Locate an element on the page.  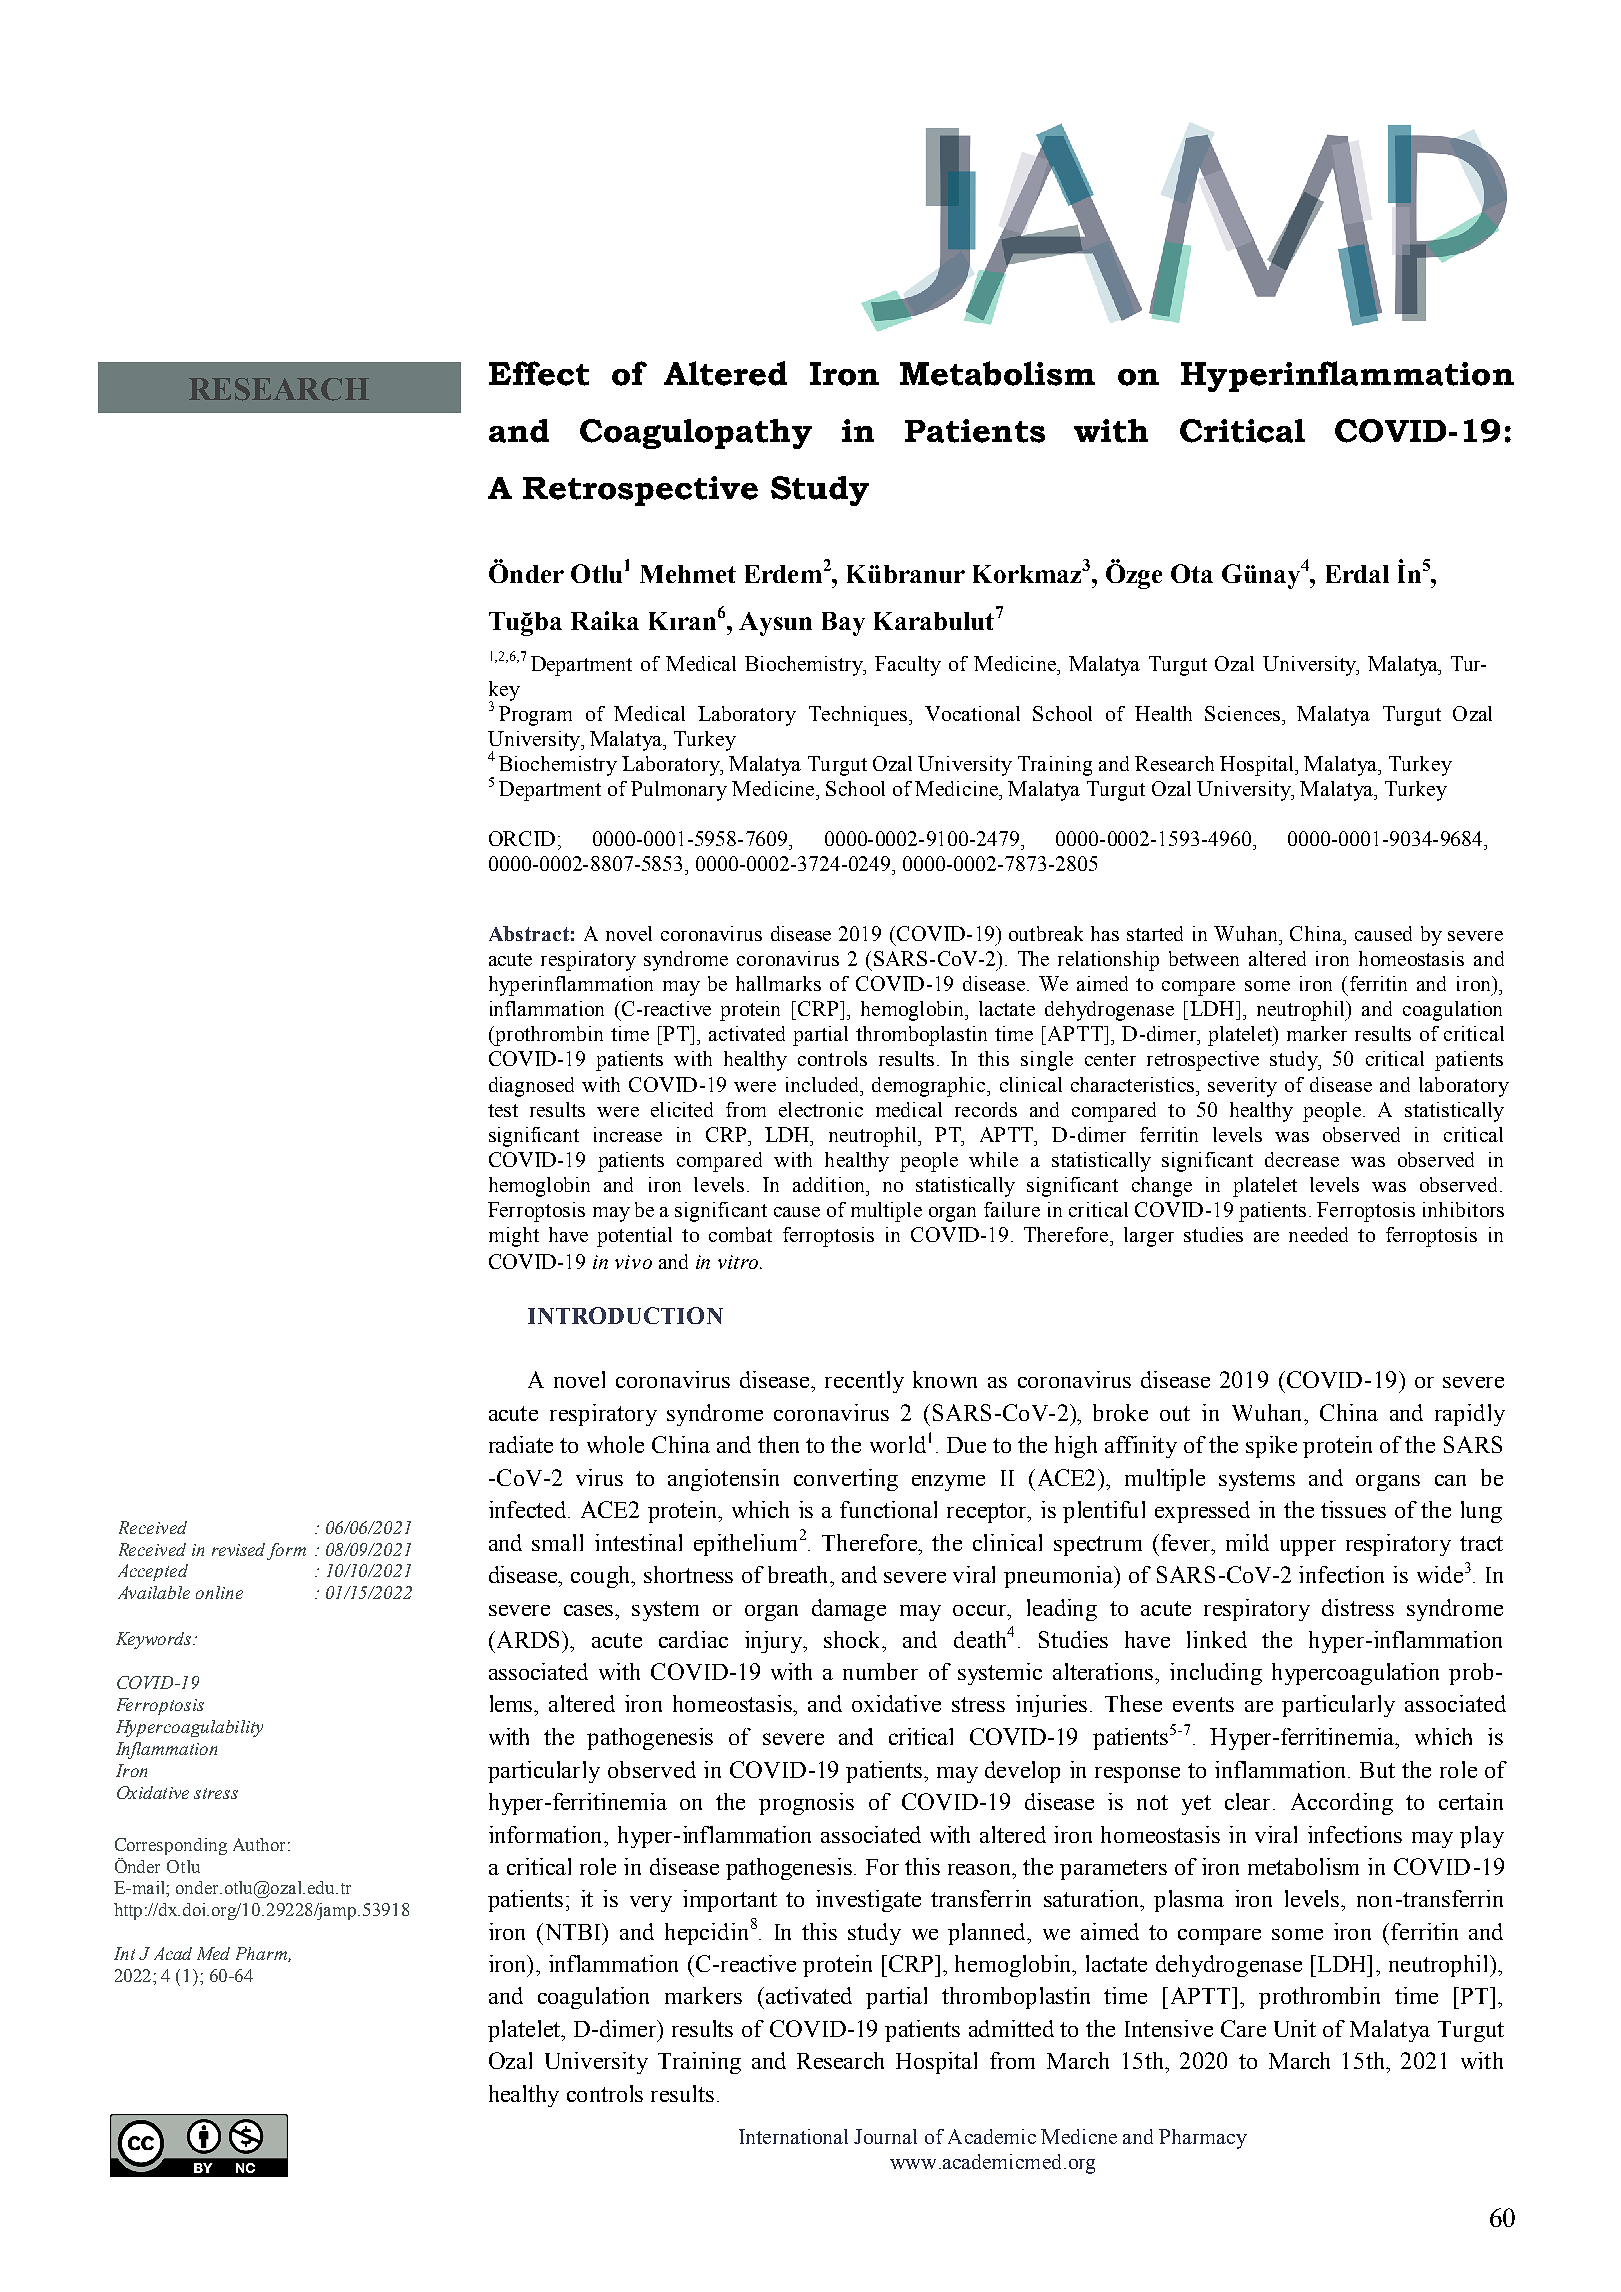
Mehmet is located at coordinates (688, 574).
